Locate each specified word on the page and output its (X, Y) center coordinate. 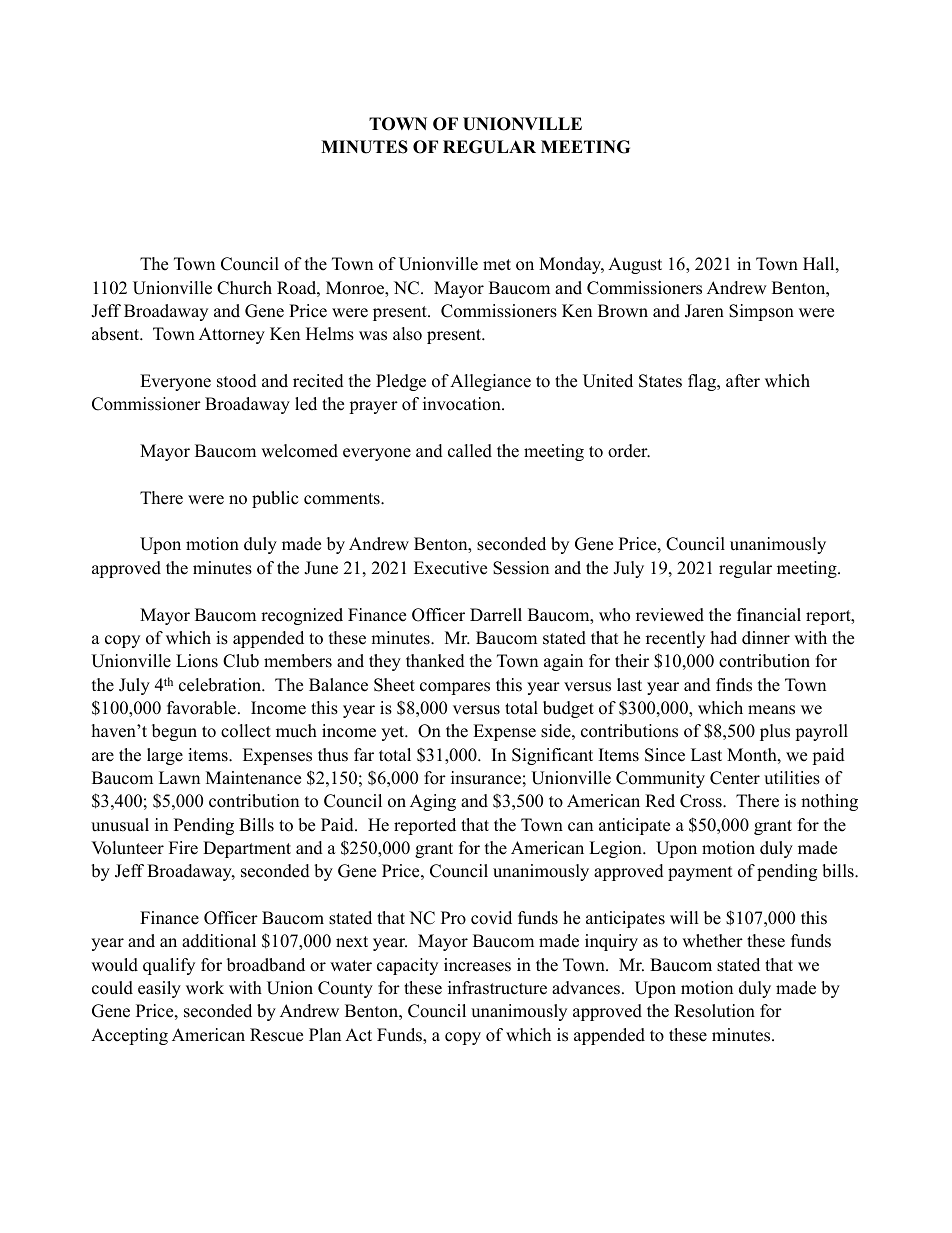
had (724, 638)
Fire (183, 848)
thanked (435, 661)
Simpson (761, 312)
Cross (702, 801)
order (629, 451)
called (470, 451)
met (497, 265)
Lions (197, 661)
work (205, 988)
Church (244, 288)
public (275, 499)
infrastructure (497, 988)
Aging (433, 802)
